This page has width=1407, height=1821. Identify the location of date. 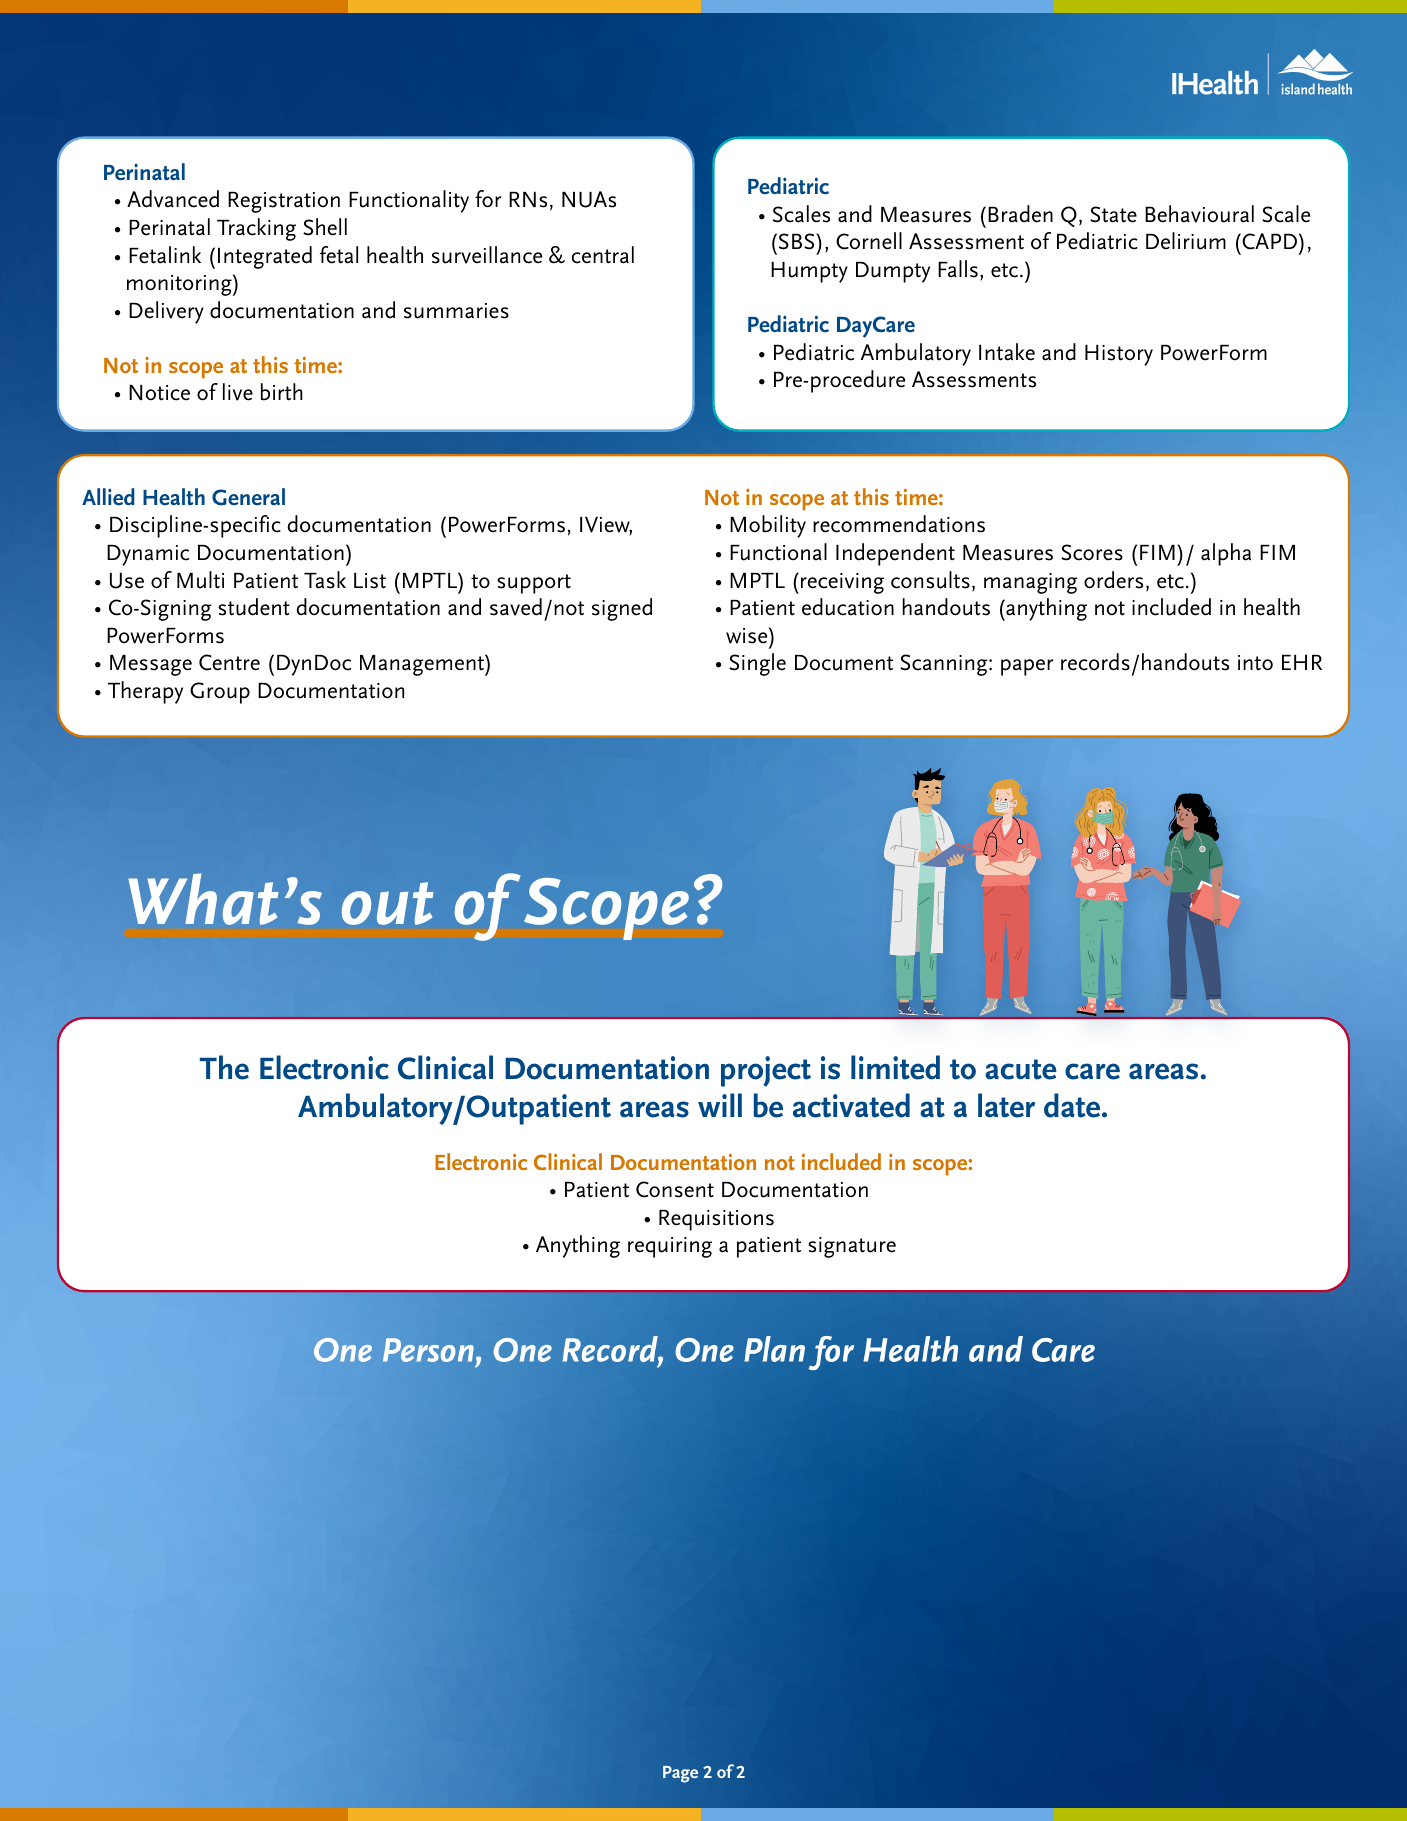
(1073, 1105).
